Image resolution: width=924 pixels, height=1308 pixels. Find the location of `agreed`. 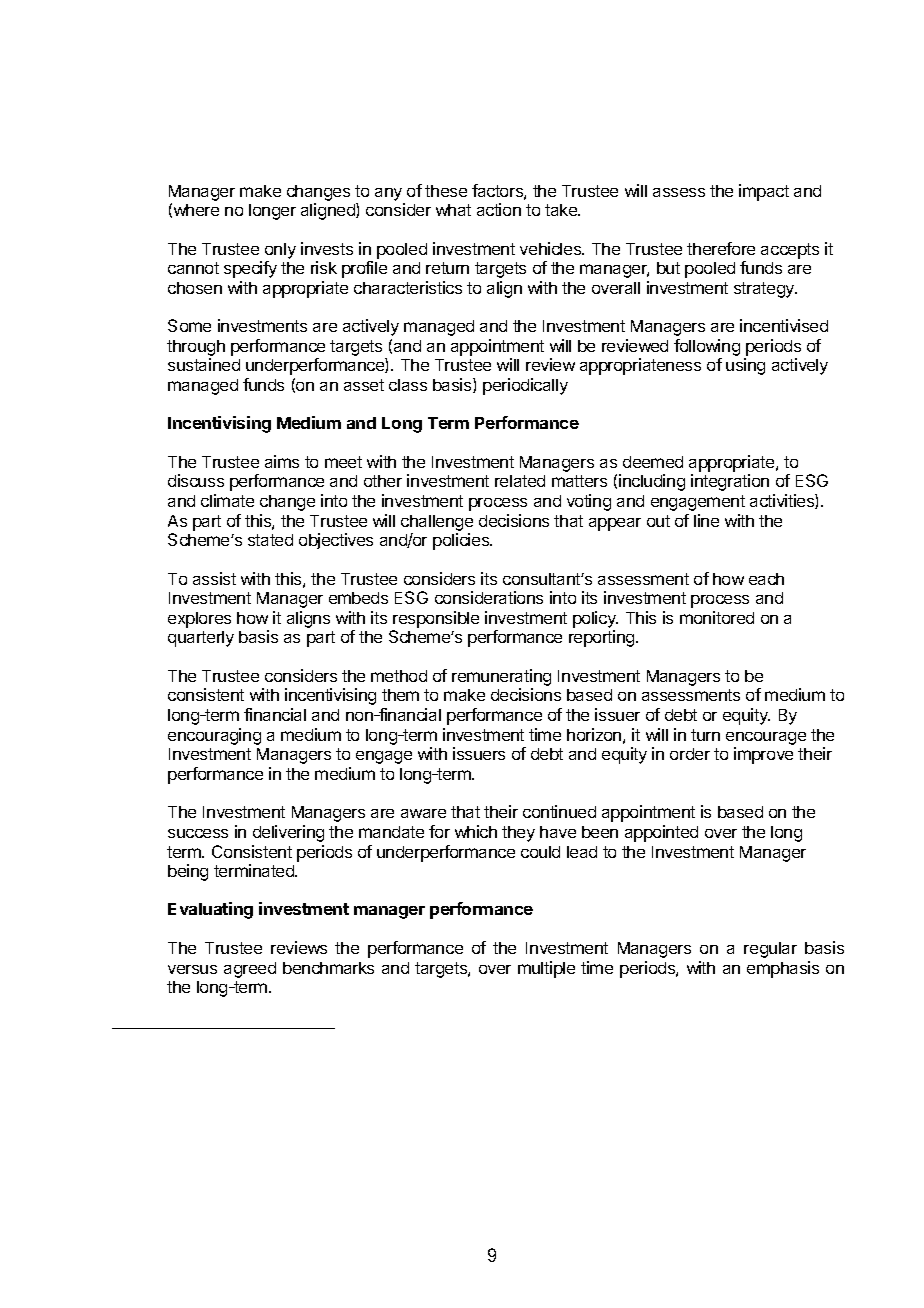

agreed is located at coordinates (250, 970).
